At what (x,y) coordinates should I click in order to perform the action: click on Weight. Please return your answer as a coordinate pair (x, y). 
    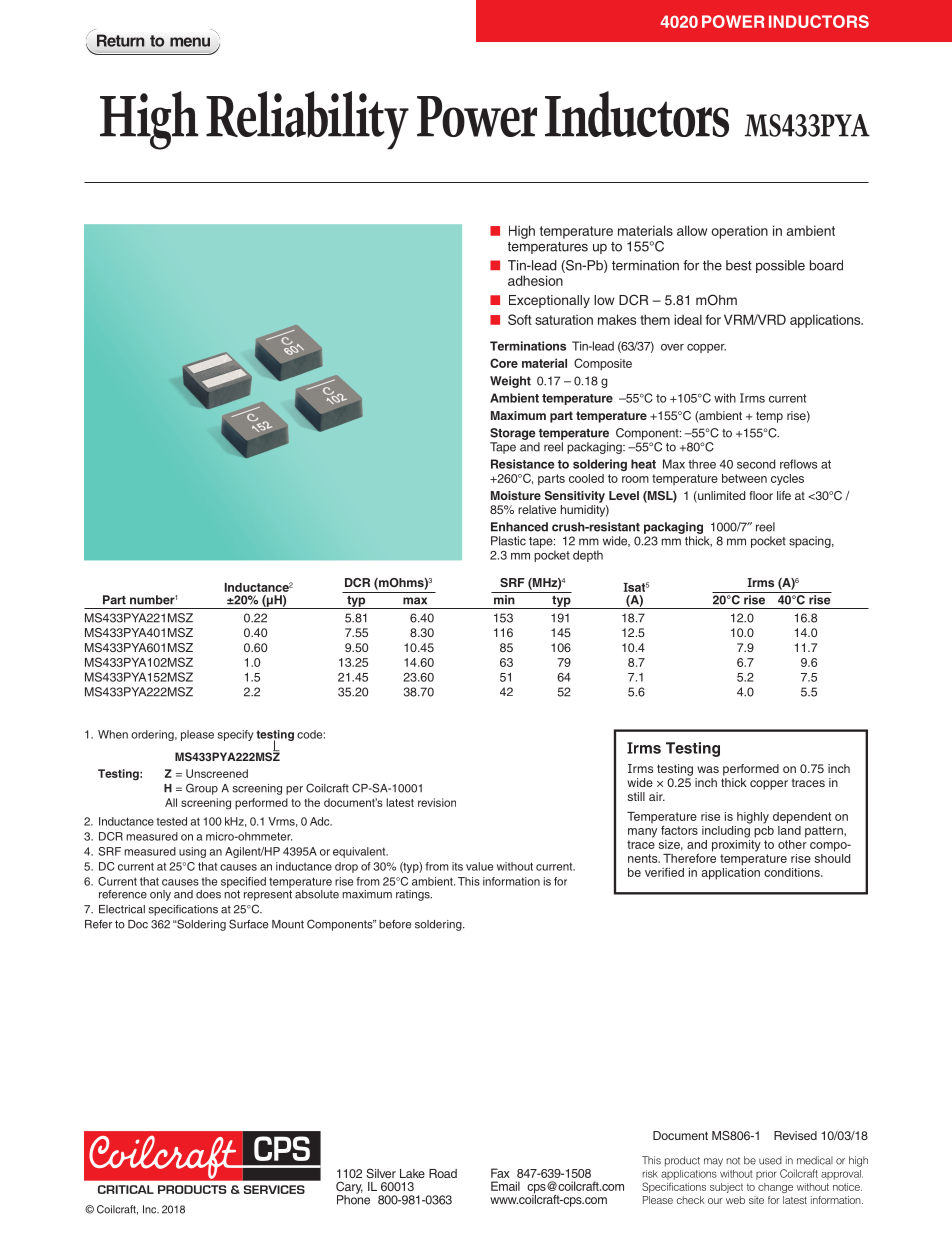
    Looking at the image, I should click on (510, 382).
